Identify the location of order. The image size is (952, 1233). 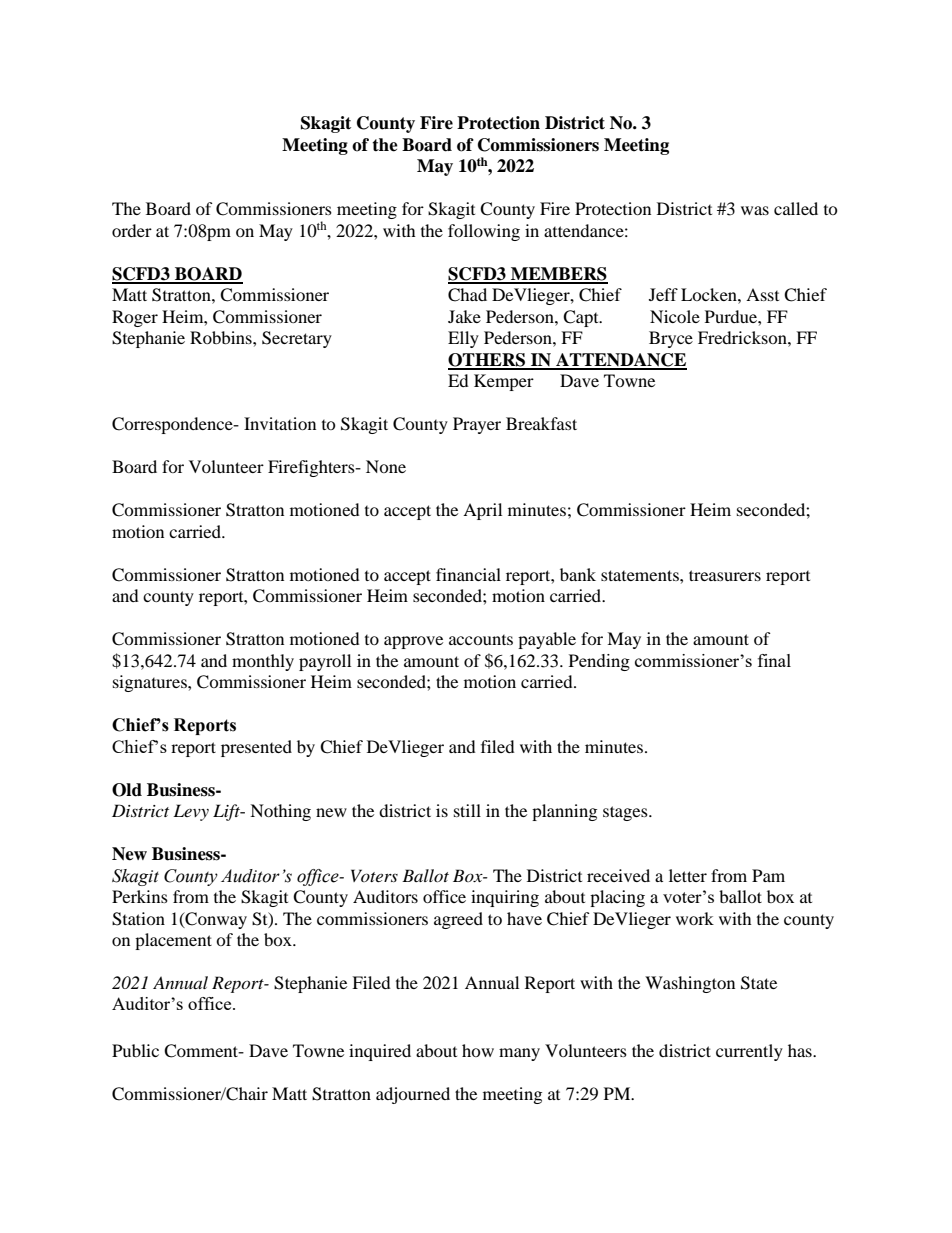
(132, 230).
